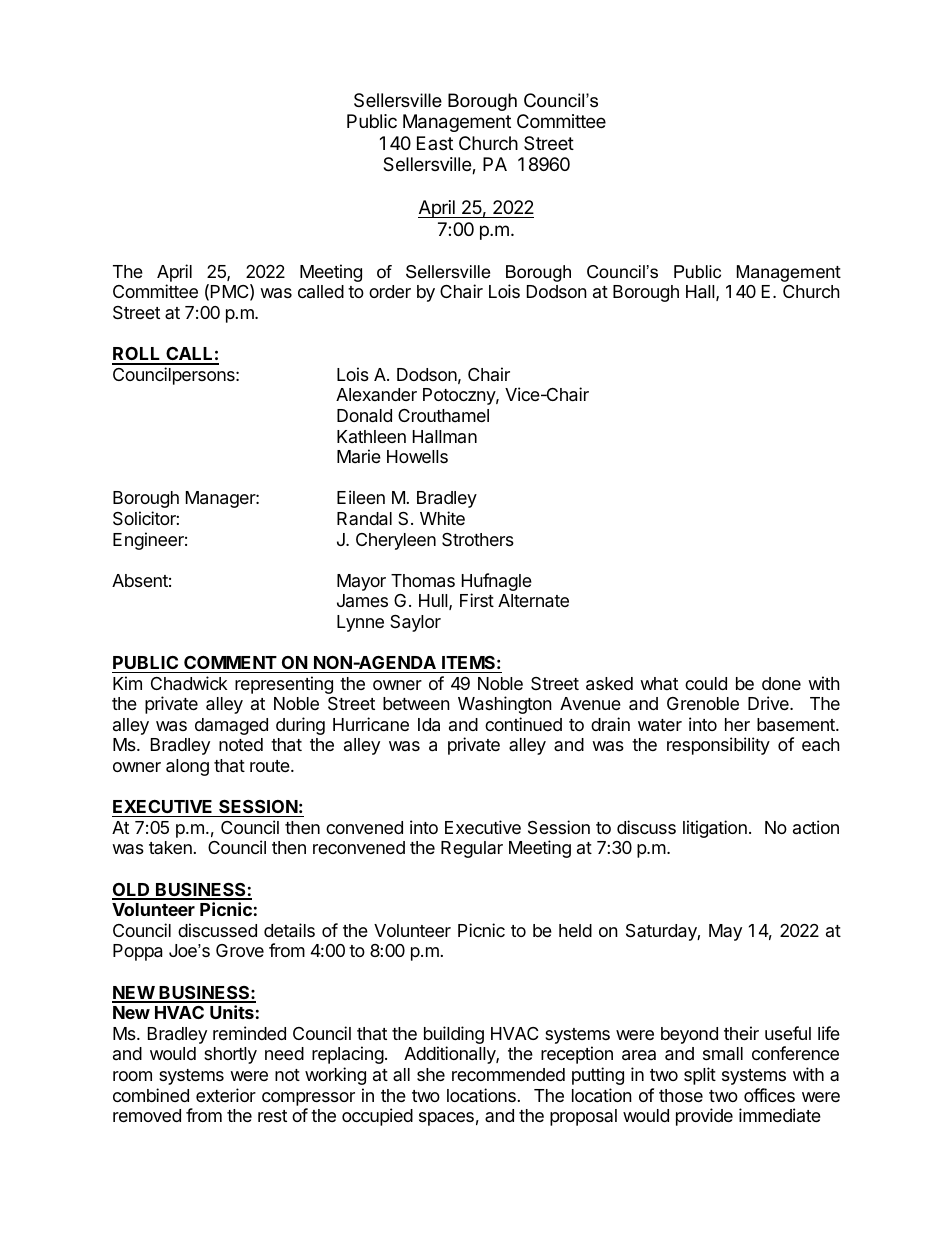 Image resolution: width=952 pixels, height=1233 pixels. I want to click on order, so click(390, 291).
